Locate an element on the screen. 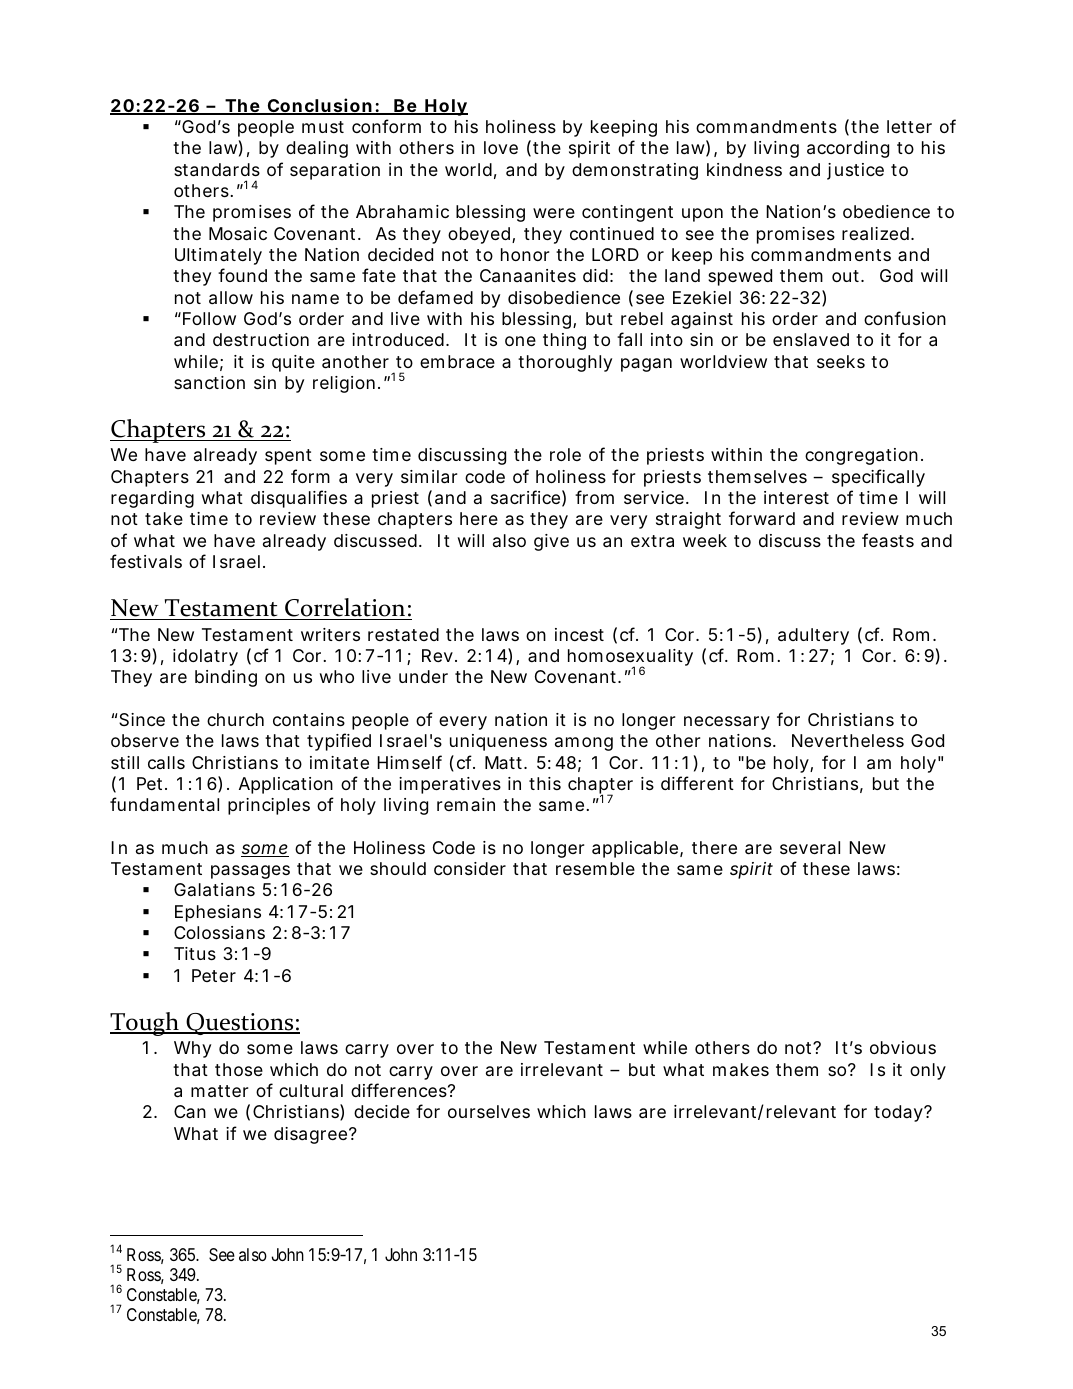 This screenshot has width=1073, height=1389. incest is located at coordinates (579, 634).
